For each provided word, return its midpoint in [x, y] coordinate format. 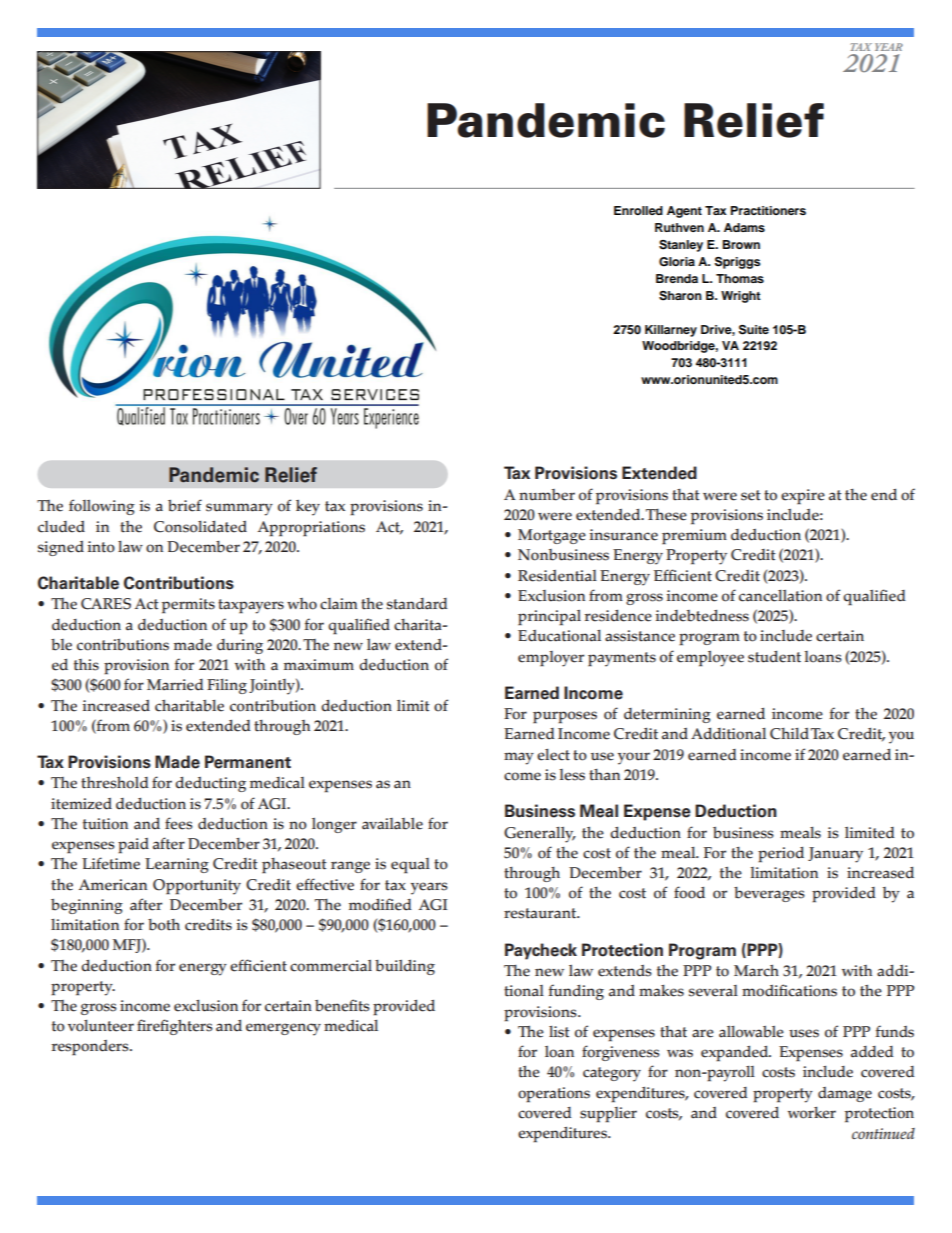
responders [91, 1047]
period [781, 854]
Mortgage [552, 536]
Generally [540, 835]
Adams [744, 227]
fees [179, 823]
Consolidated [200, 526]
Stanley [681, 246]
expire [803, 496]
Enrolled [638, 210]
